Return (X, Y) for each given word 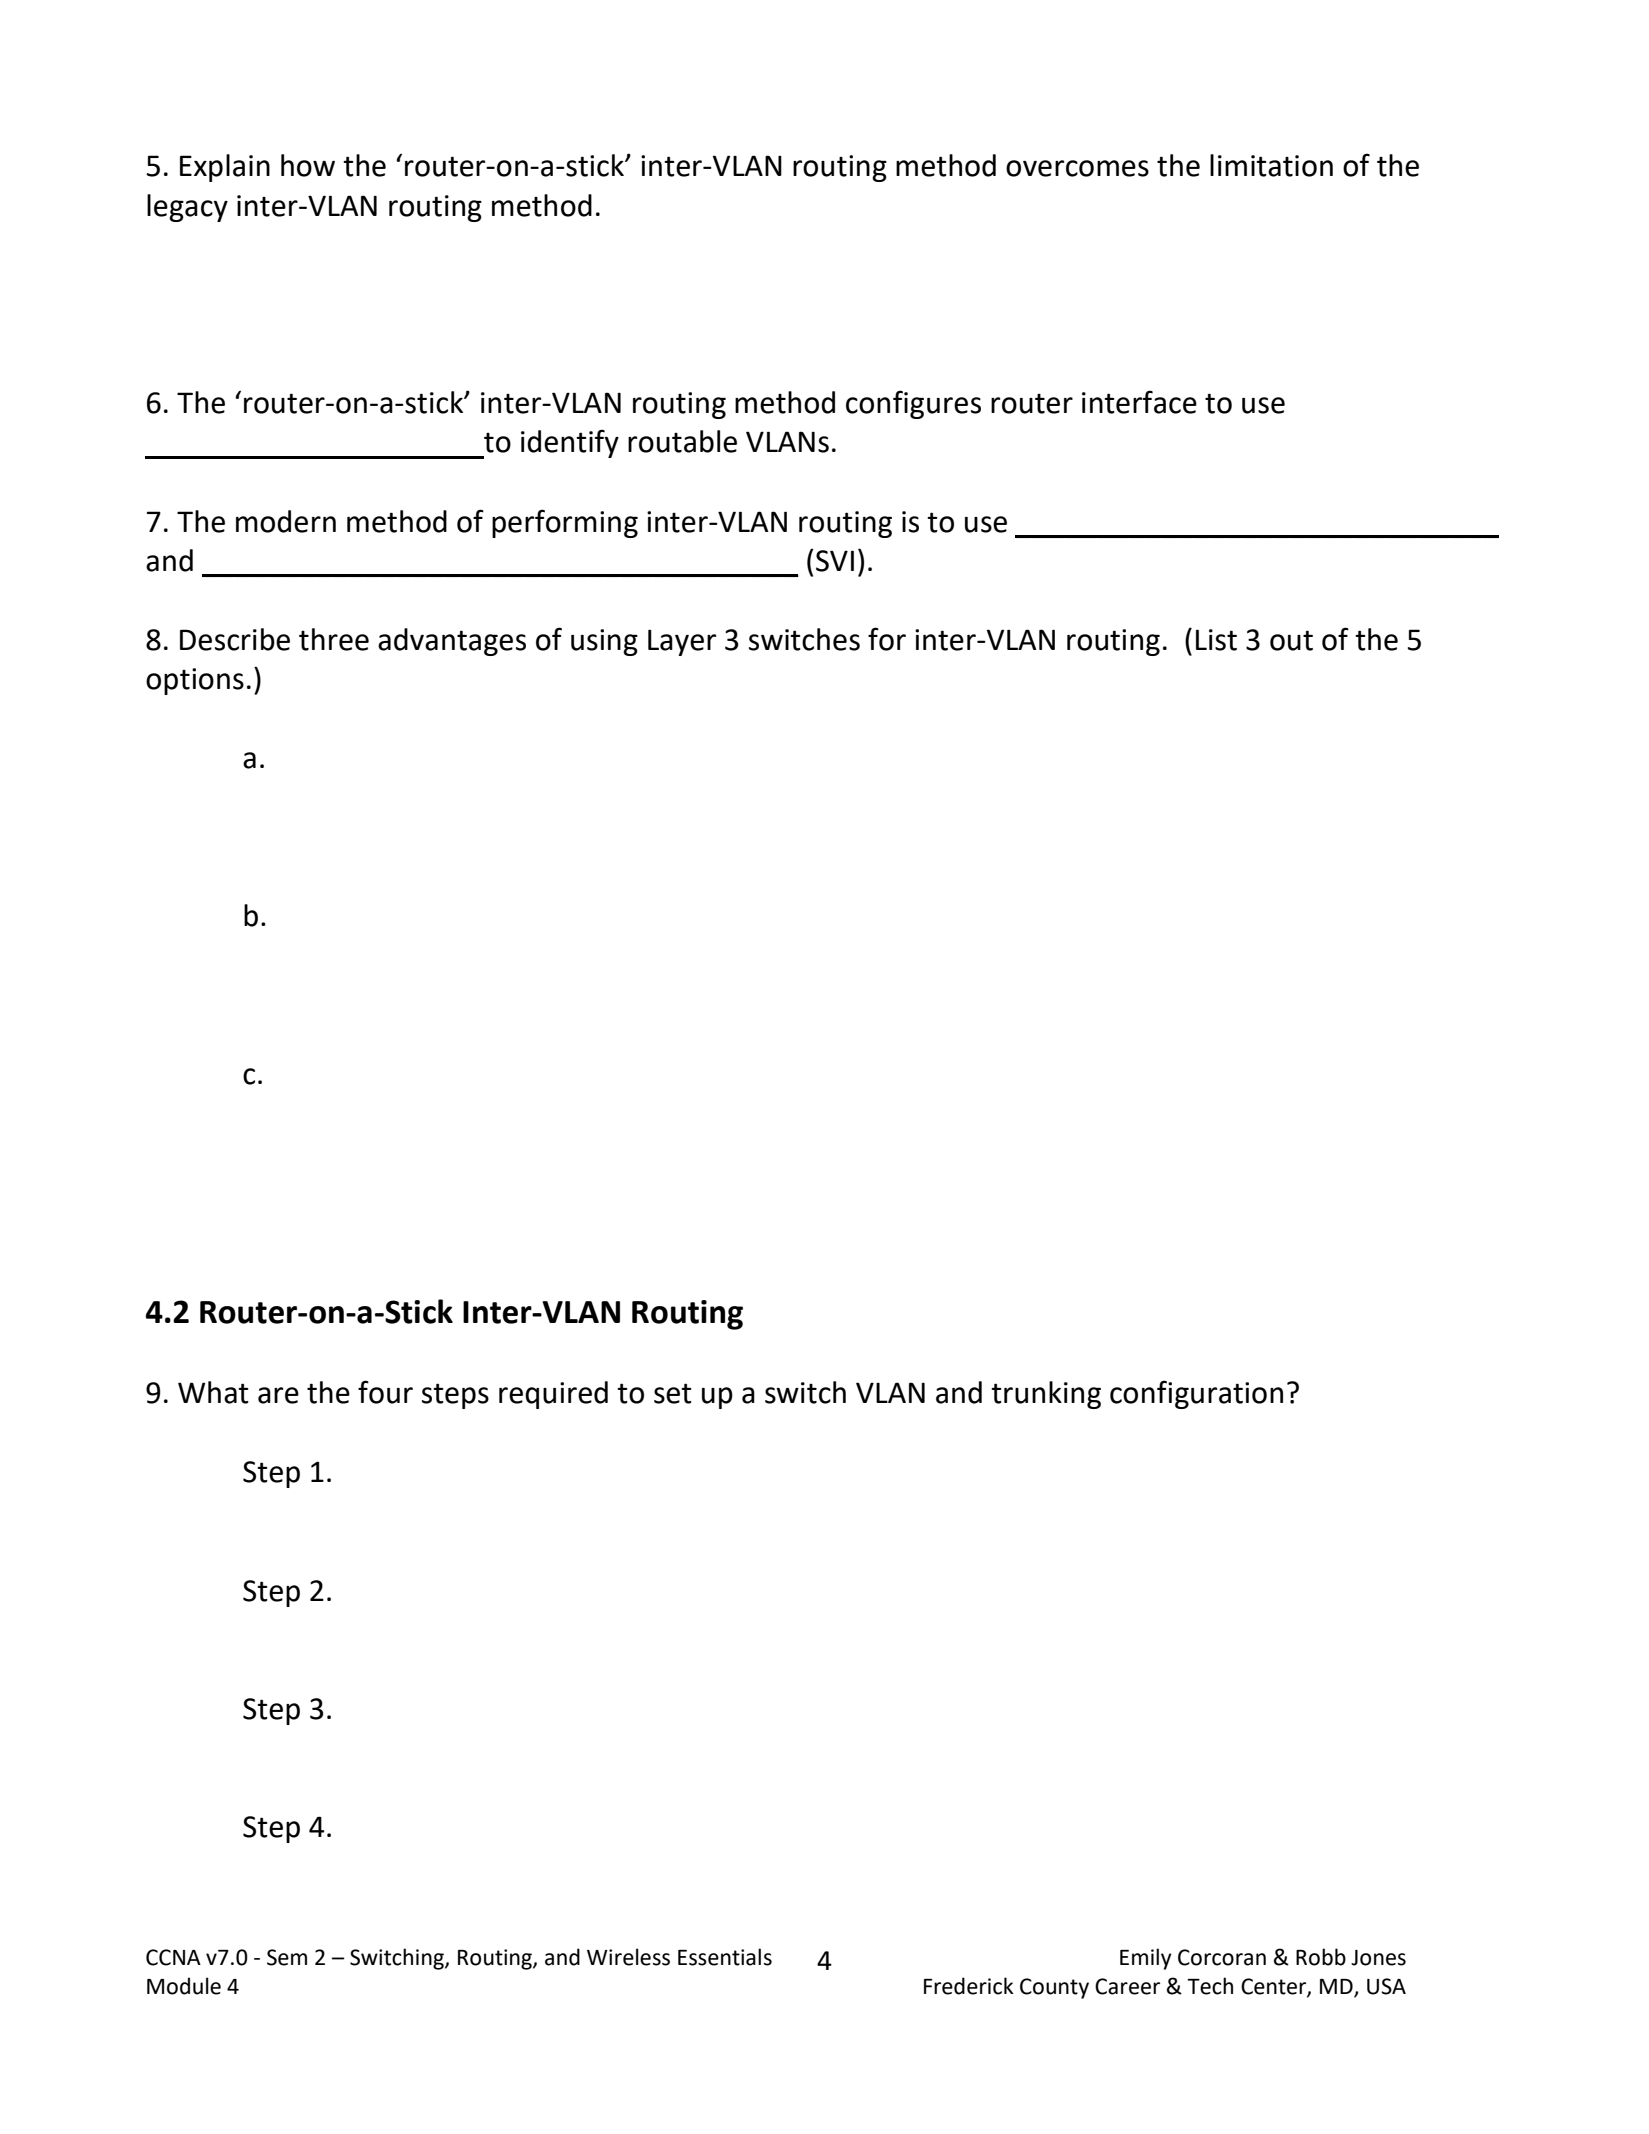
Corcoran (1222, 1957)
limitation (1271, 165)
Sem (287, 1957)
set (673, 1393)
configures (913, 404)
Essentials (725, 1957)
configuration (1196, 1394)
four (385, 1392)
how (308, 165)
